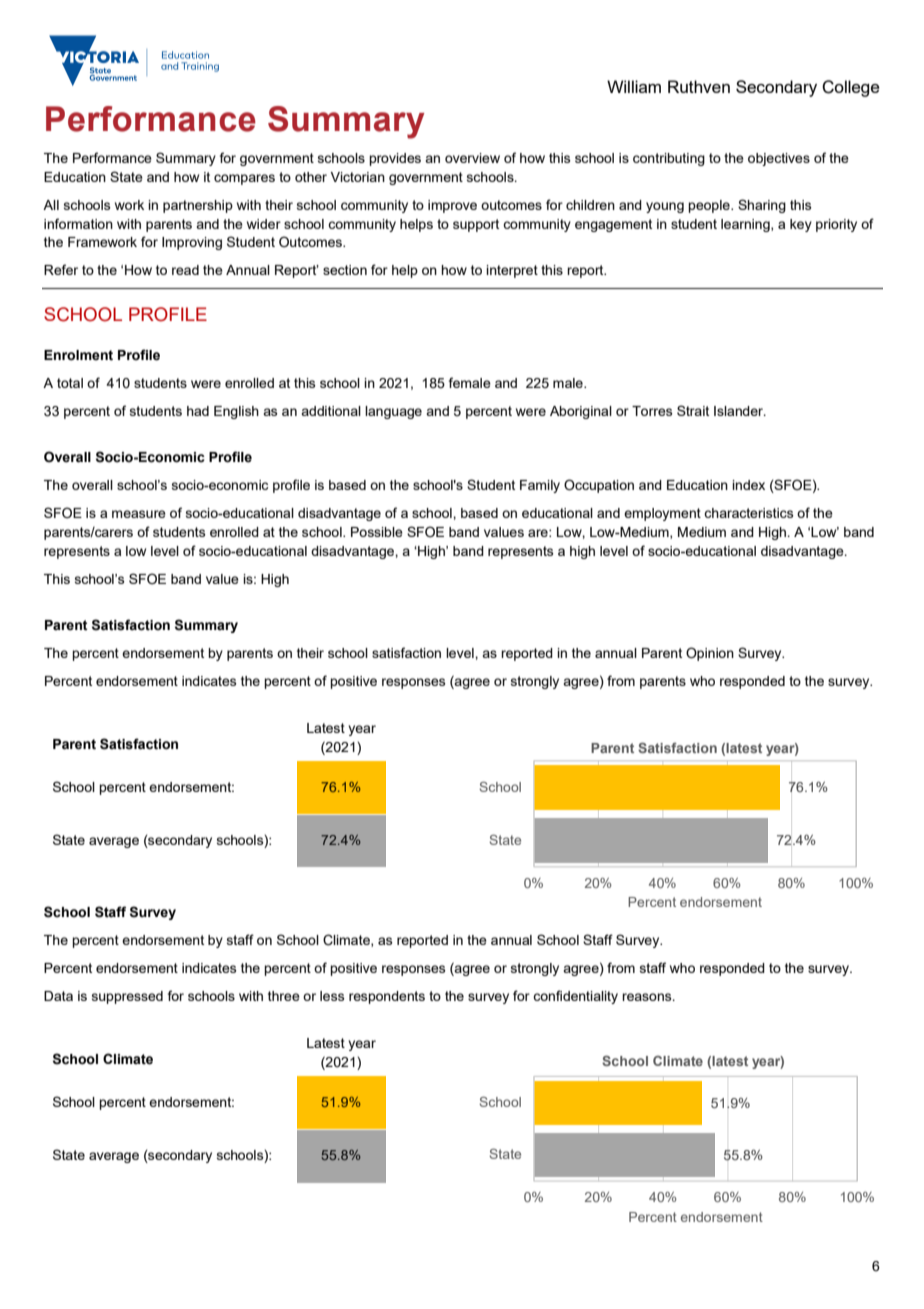 Image resolution: width=924 pixels, height=1309 pixels. Describe the element at coordinates (127, 997) in the screenshot. I see `suppressed` at that location.
